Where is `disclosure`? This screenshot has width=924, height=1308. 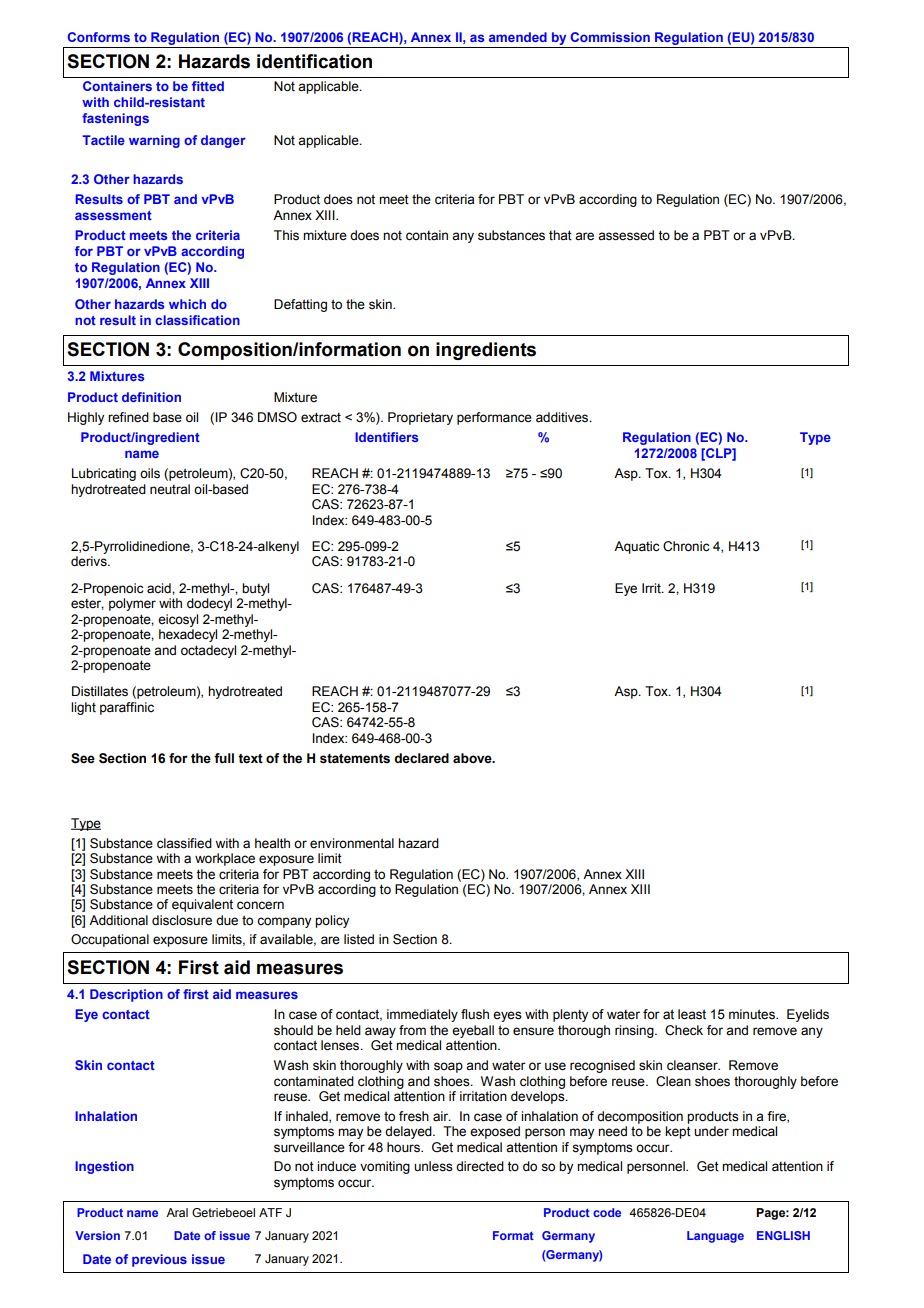 disclosure is located at coordinates (182, 920).
